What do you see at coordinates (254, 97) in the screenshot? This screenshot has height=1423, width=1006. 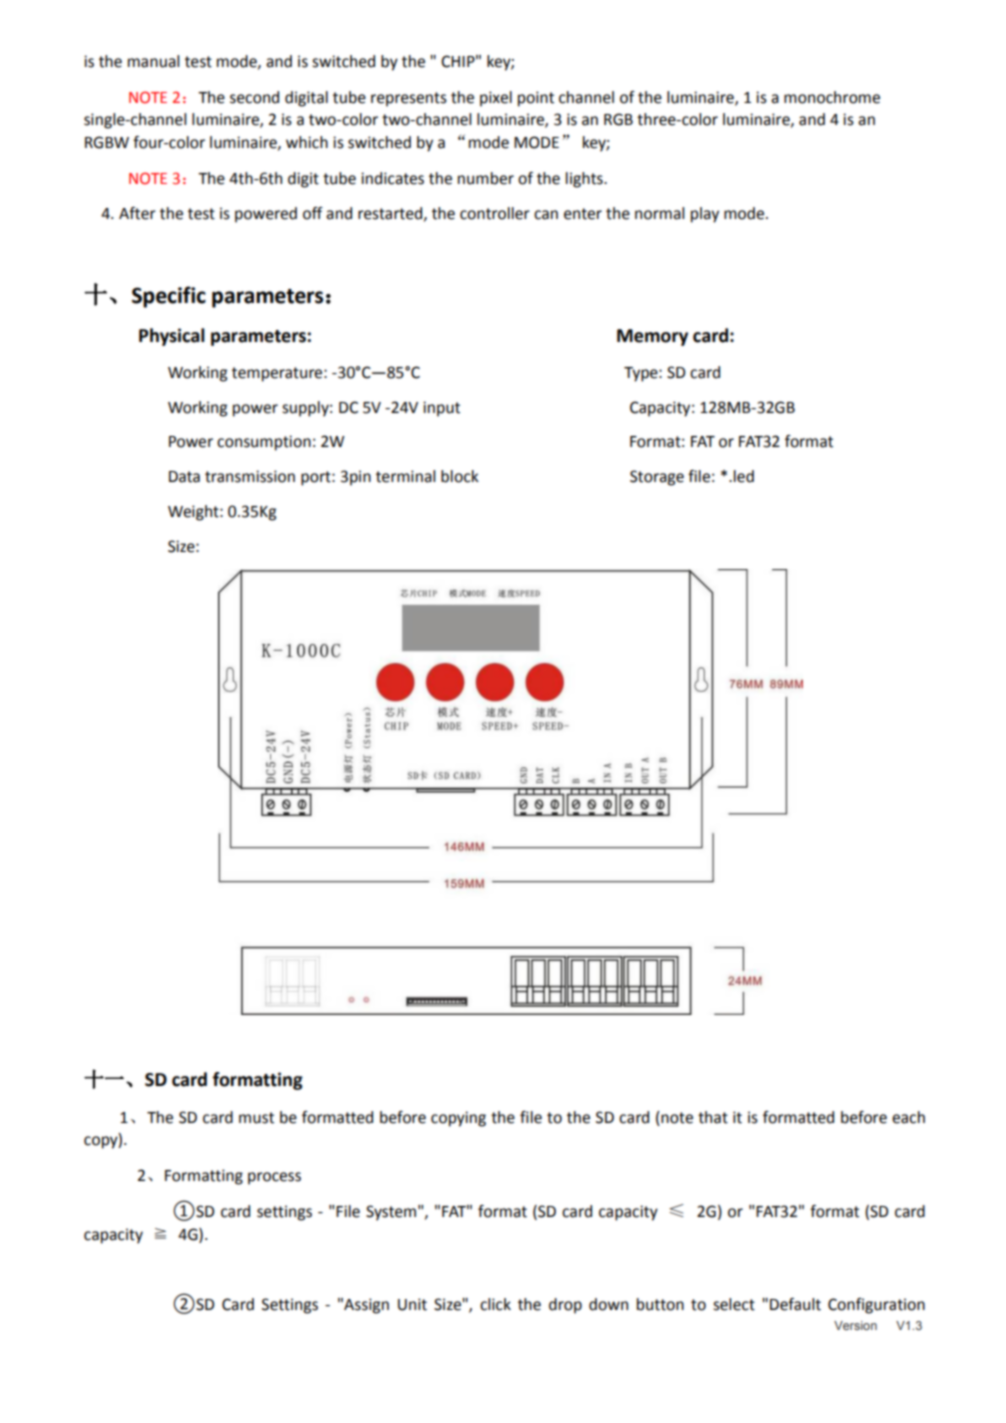 I see `second` at bounding box center [254, 97].
